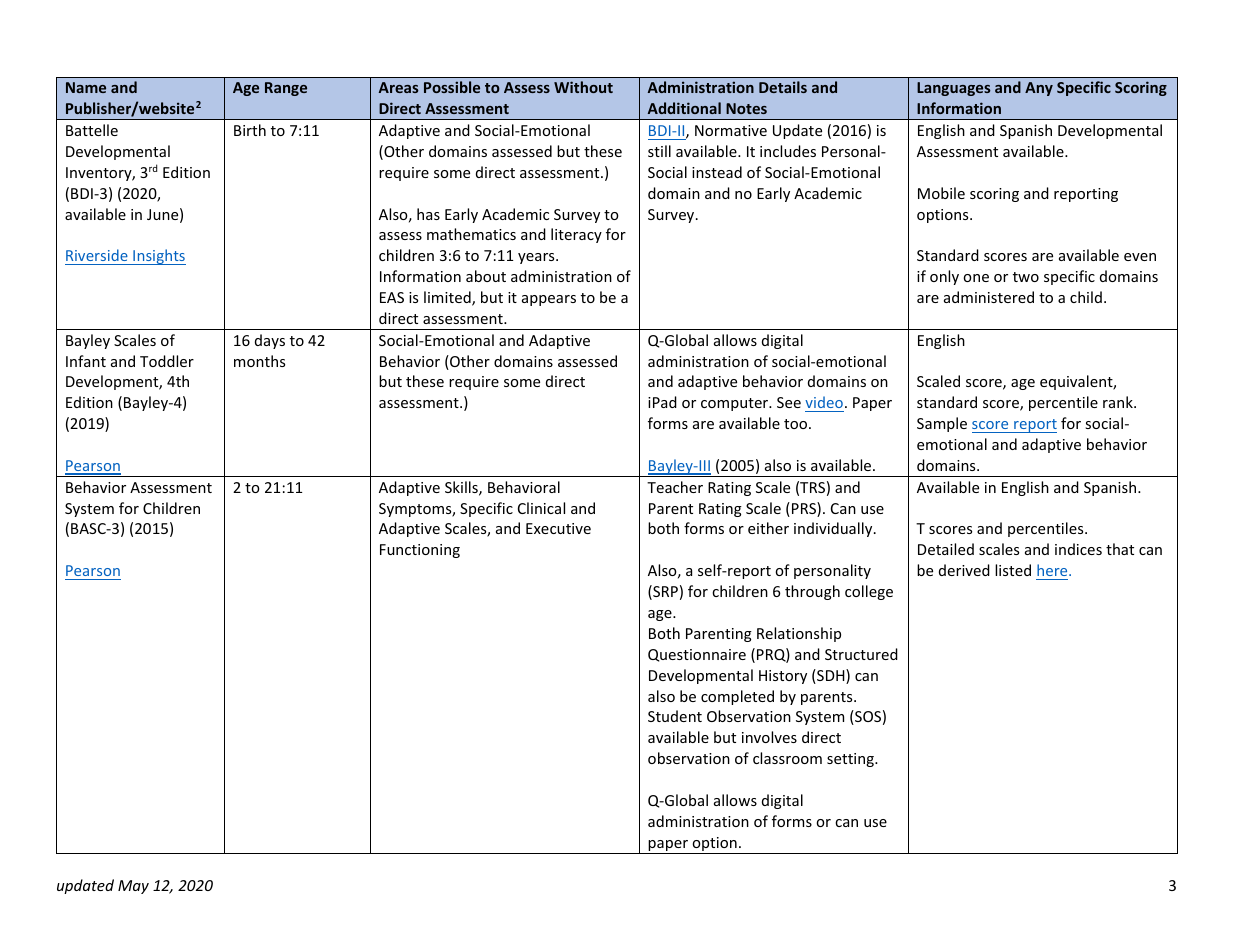 The width and height of the screenshot is (1233, 952). I want to click on Toddler, so click(167, 361).
